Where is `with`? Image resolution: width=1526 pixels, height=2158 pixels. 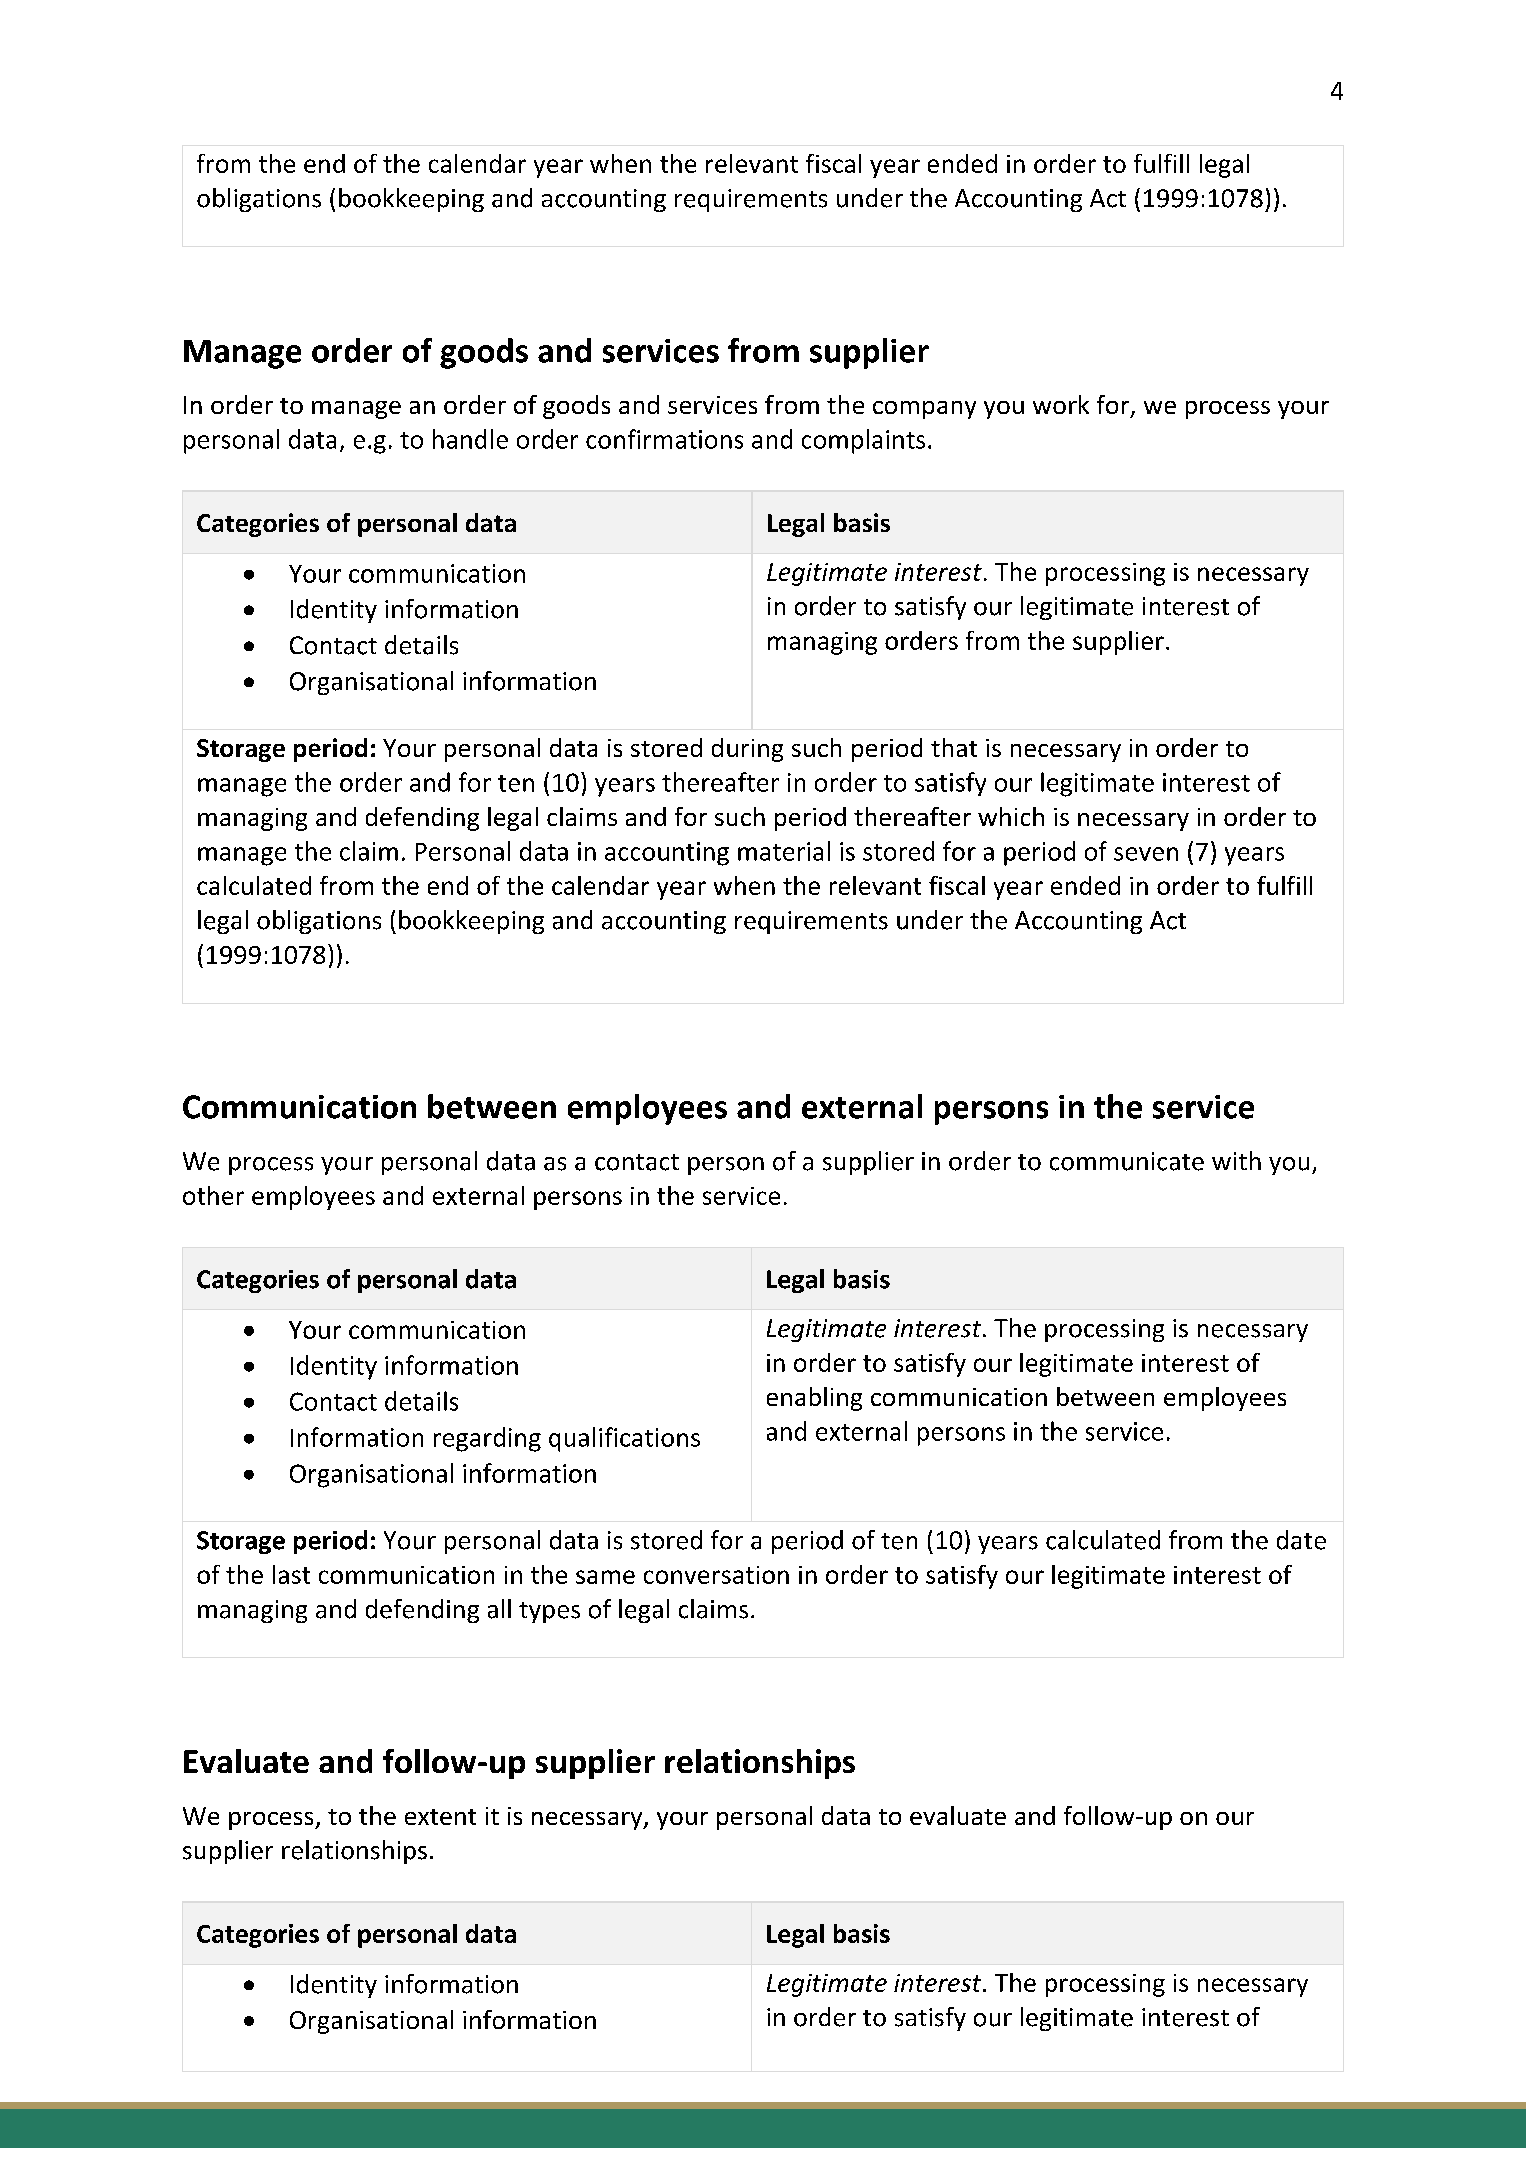
with is located at coordinates (1236, 1160).
